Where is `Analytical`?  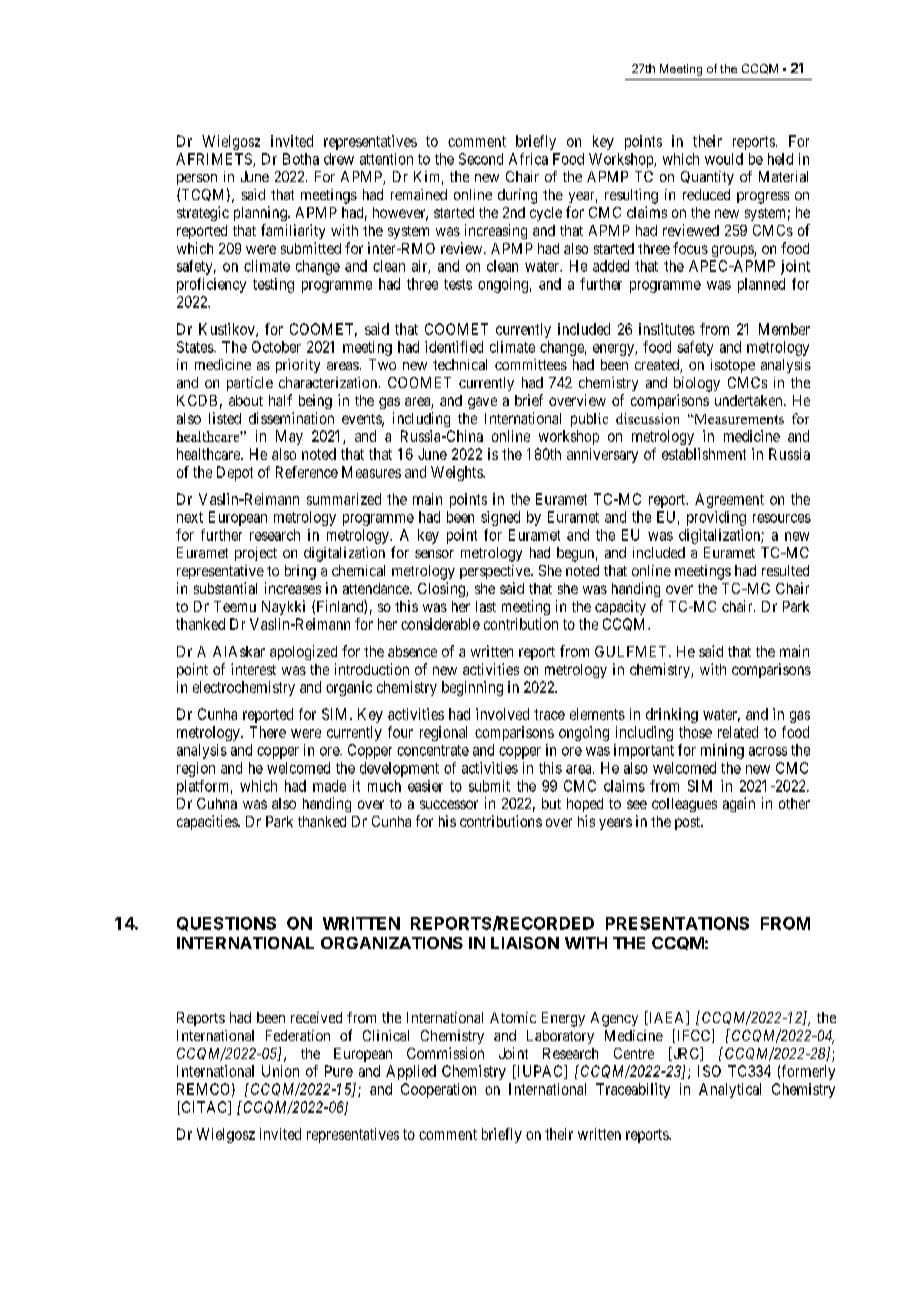 Analytical is located at coordinates (730, 1090).
